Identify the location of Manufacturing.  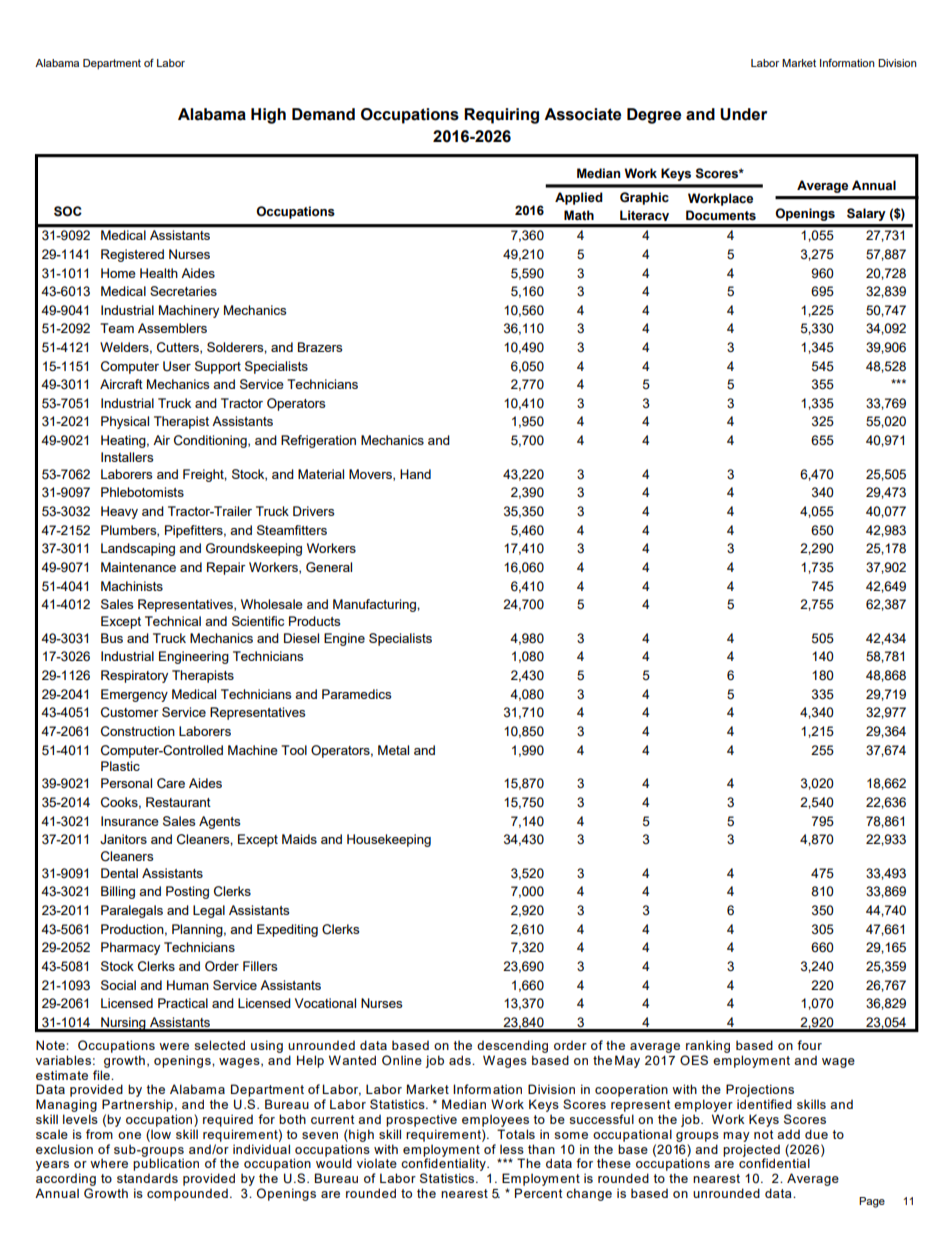
(375, 605).
